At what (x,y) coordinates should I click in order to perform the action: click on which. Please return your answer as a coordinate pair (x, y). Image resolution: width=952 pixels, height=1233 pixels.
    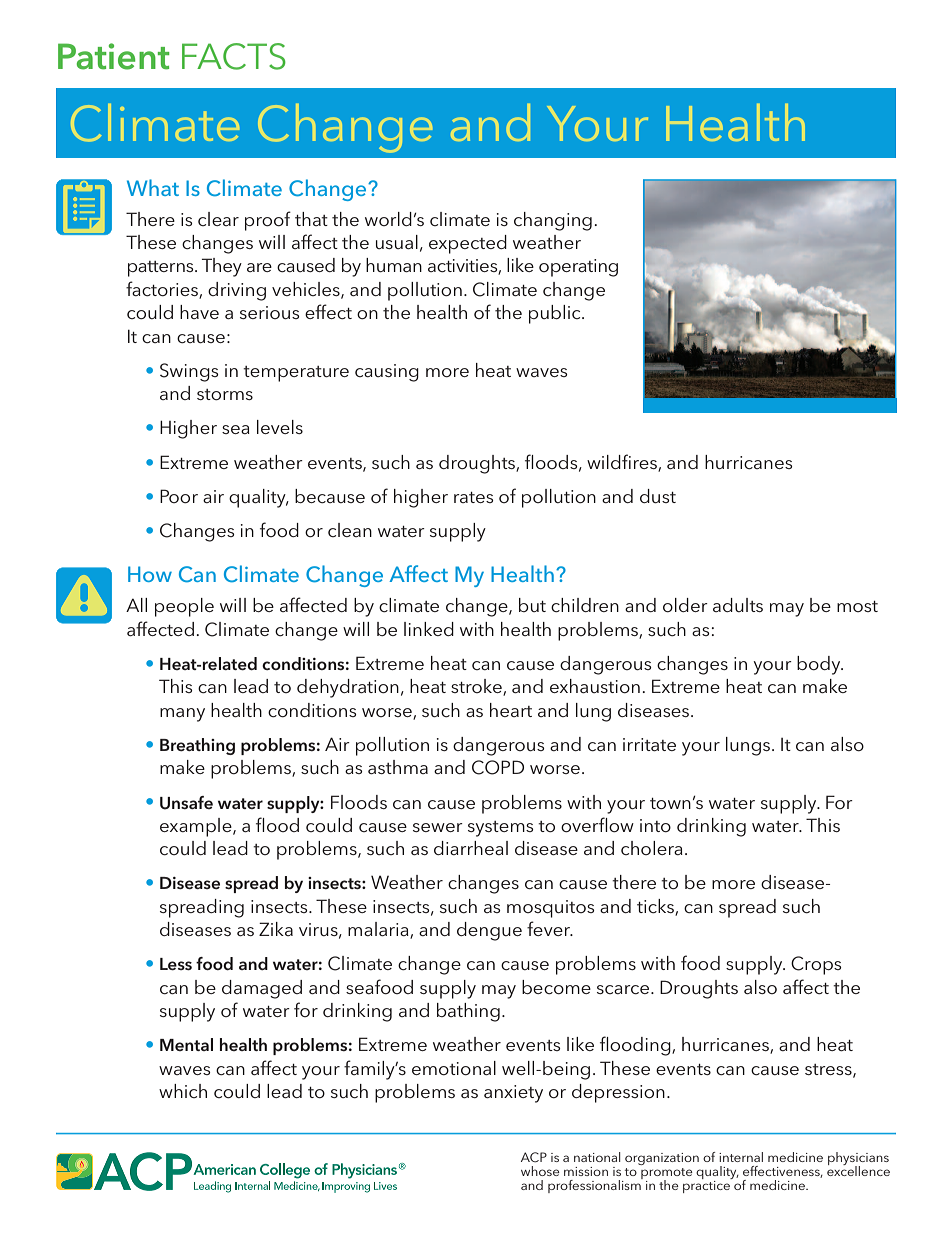
    Looking at the image, I should click on (183, 1091).
